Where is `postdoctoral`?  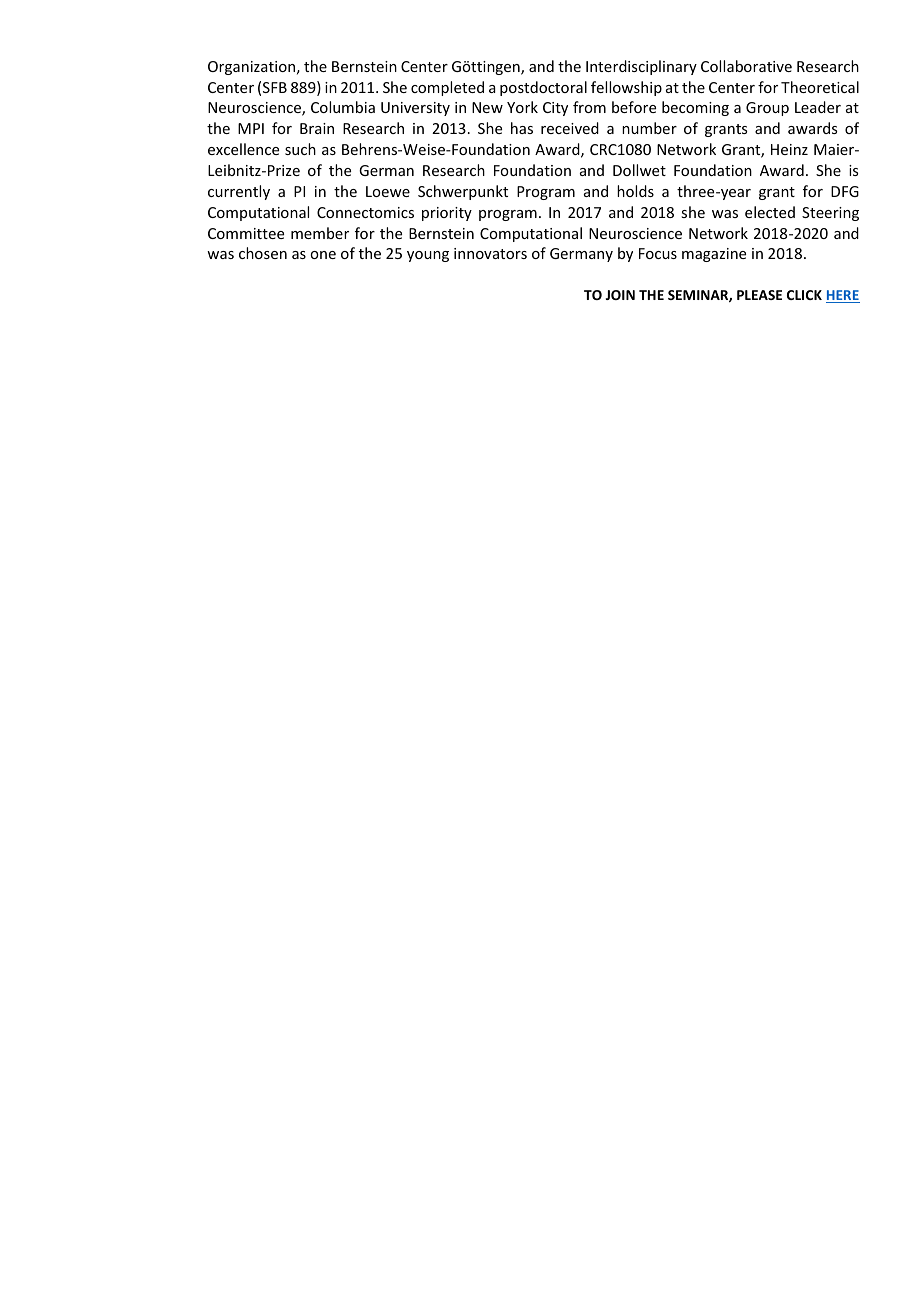 postdoctoral is located at coordinates (543, 88).
